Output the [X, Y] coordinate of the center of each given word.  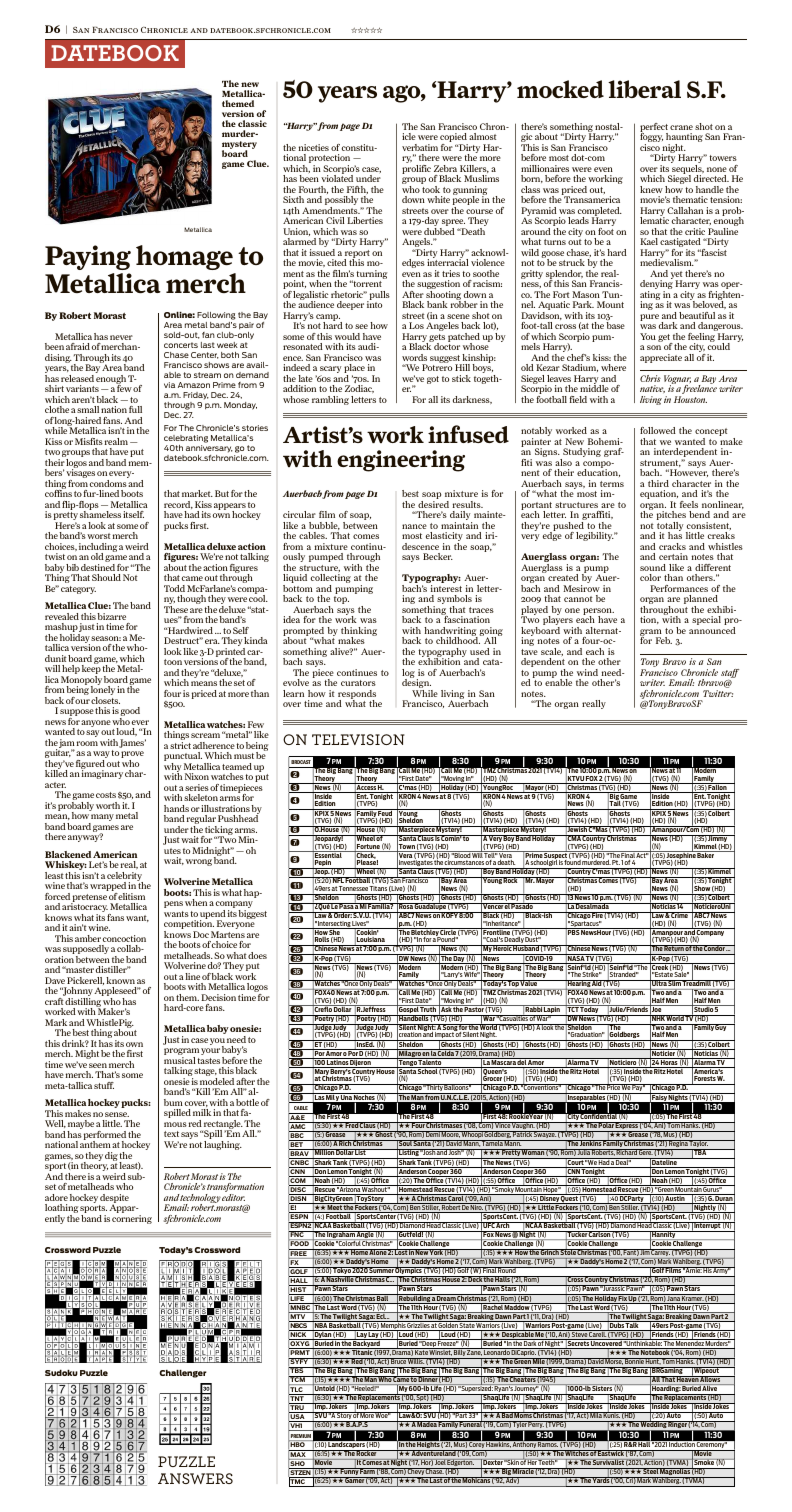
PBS [573, 933]
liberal [644, 89]
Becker [438, 556]
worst [99, 536]
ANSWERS [195, 1478]
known [120, 980]
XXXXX [366, 30]
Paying [88, 257]
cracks [672, 546]
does [257, 955]
